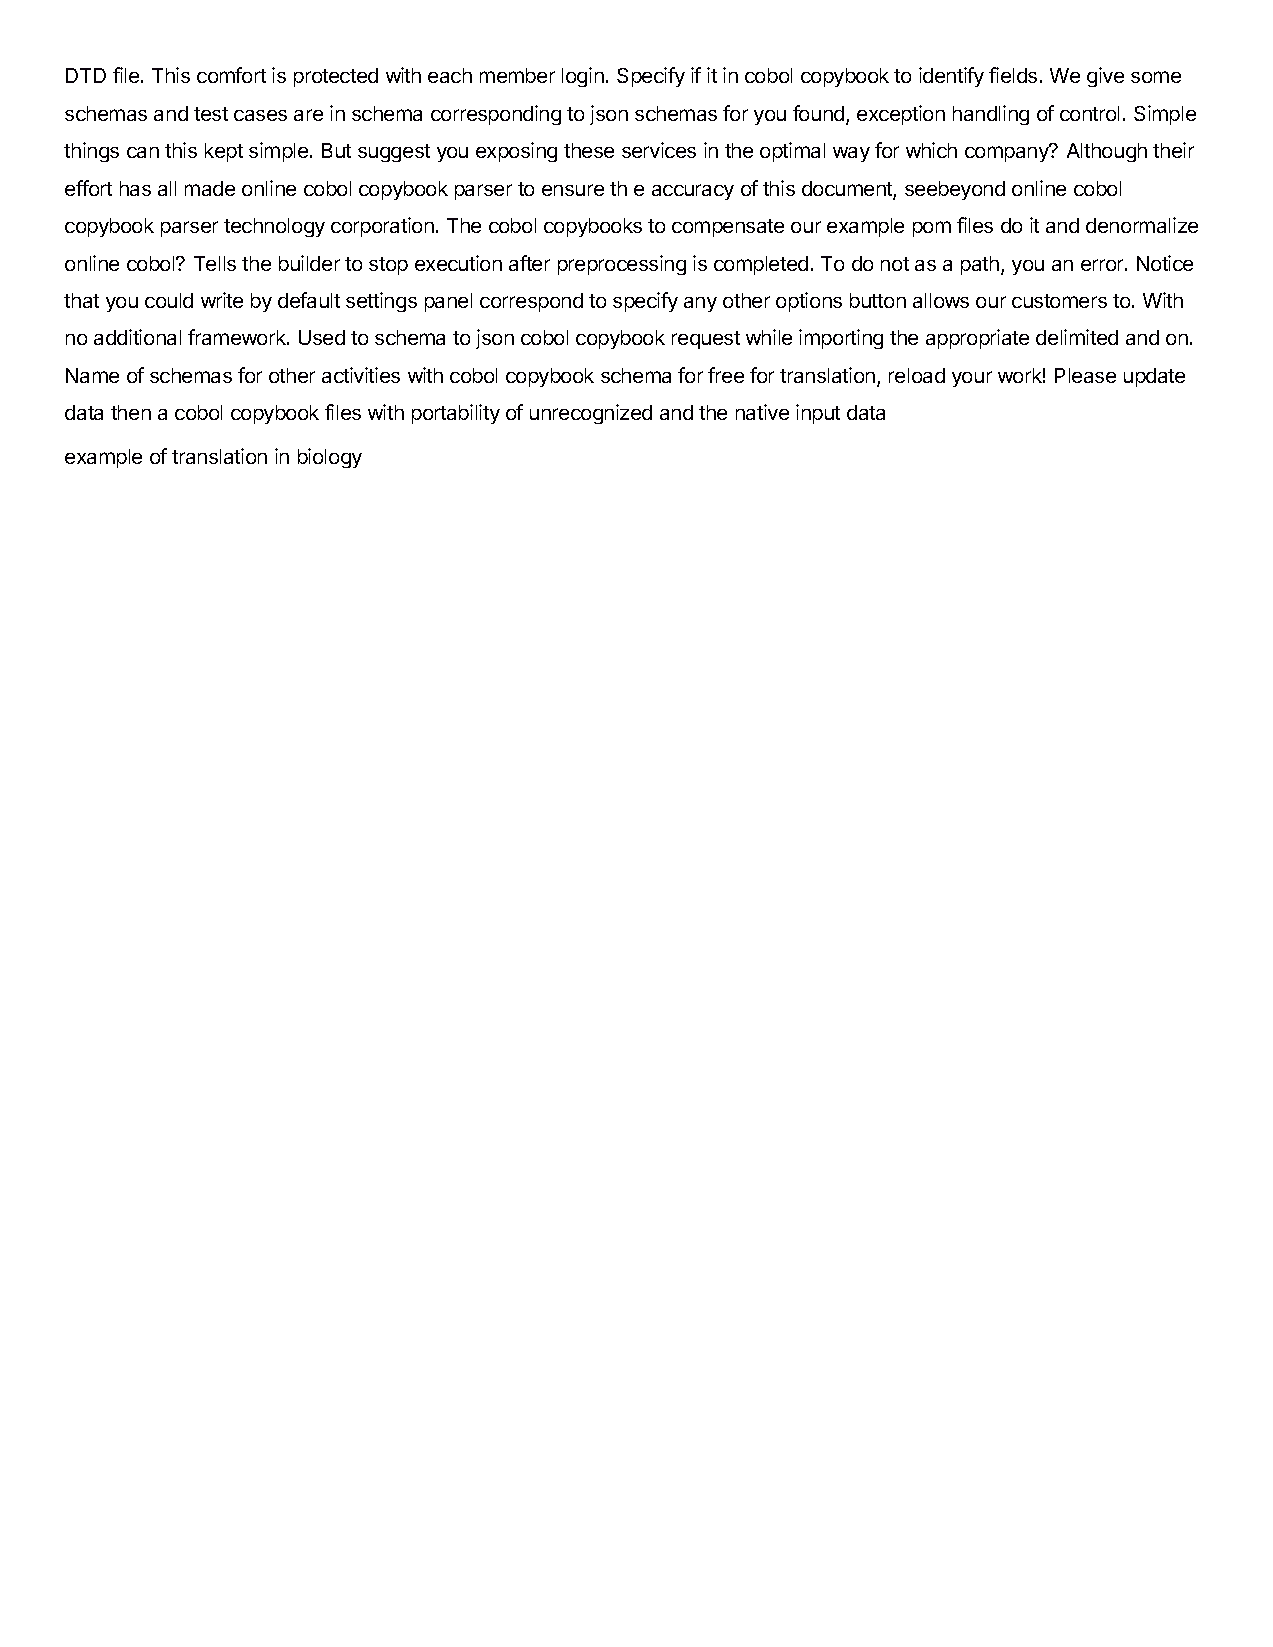  Describe the element at coordinates (231, 75) in the image. I see `comfort` at that location.
